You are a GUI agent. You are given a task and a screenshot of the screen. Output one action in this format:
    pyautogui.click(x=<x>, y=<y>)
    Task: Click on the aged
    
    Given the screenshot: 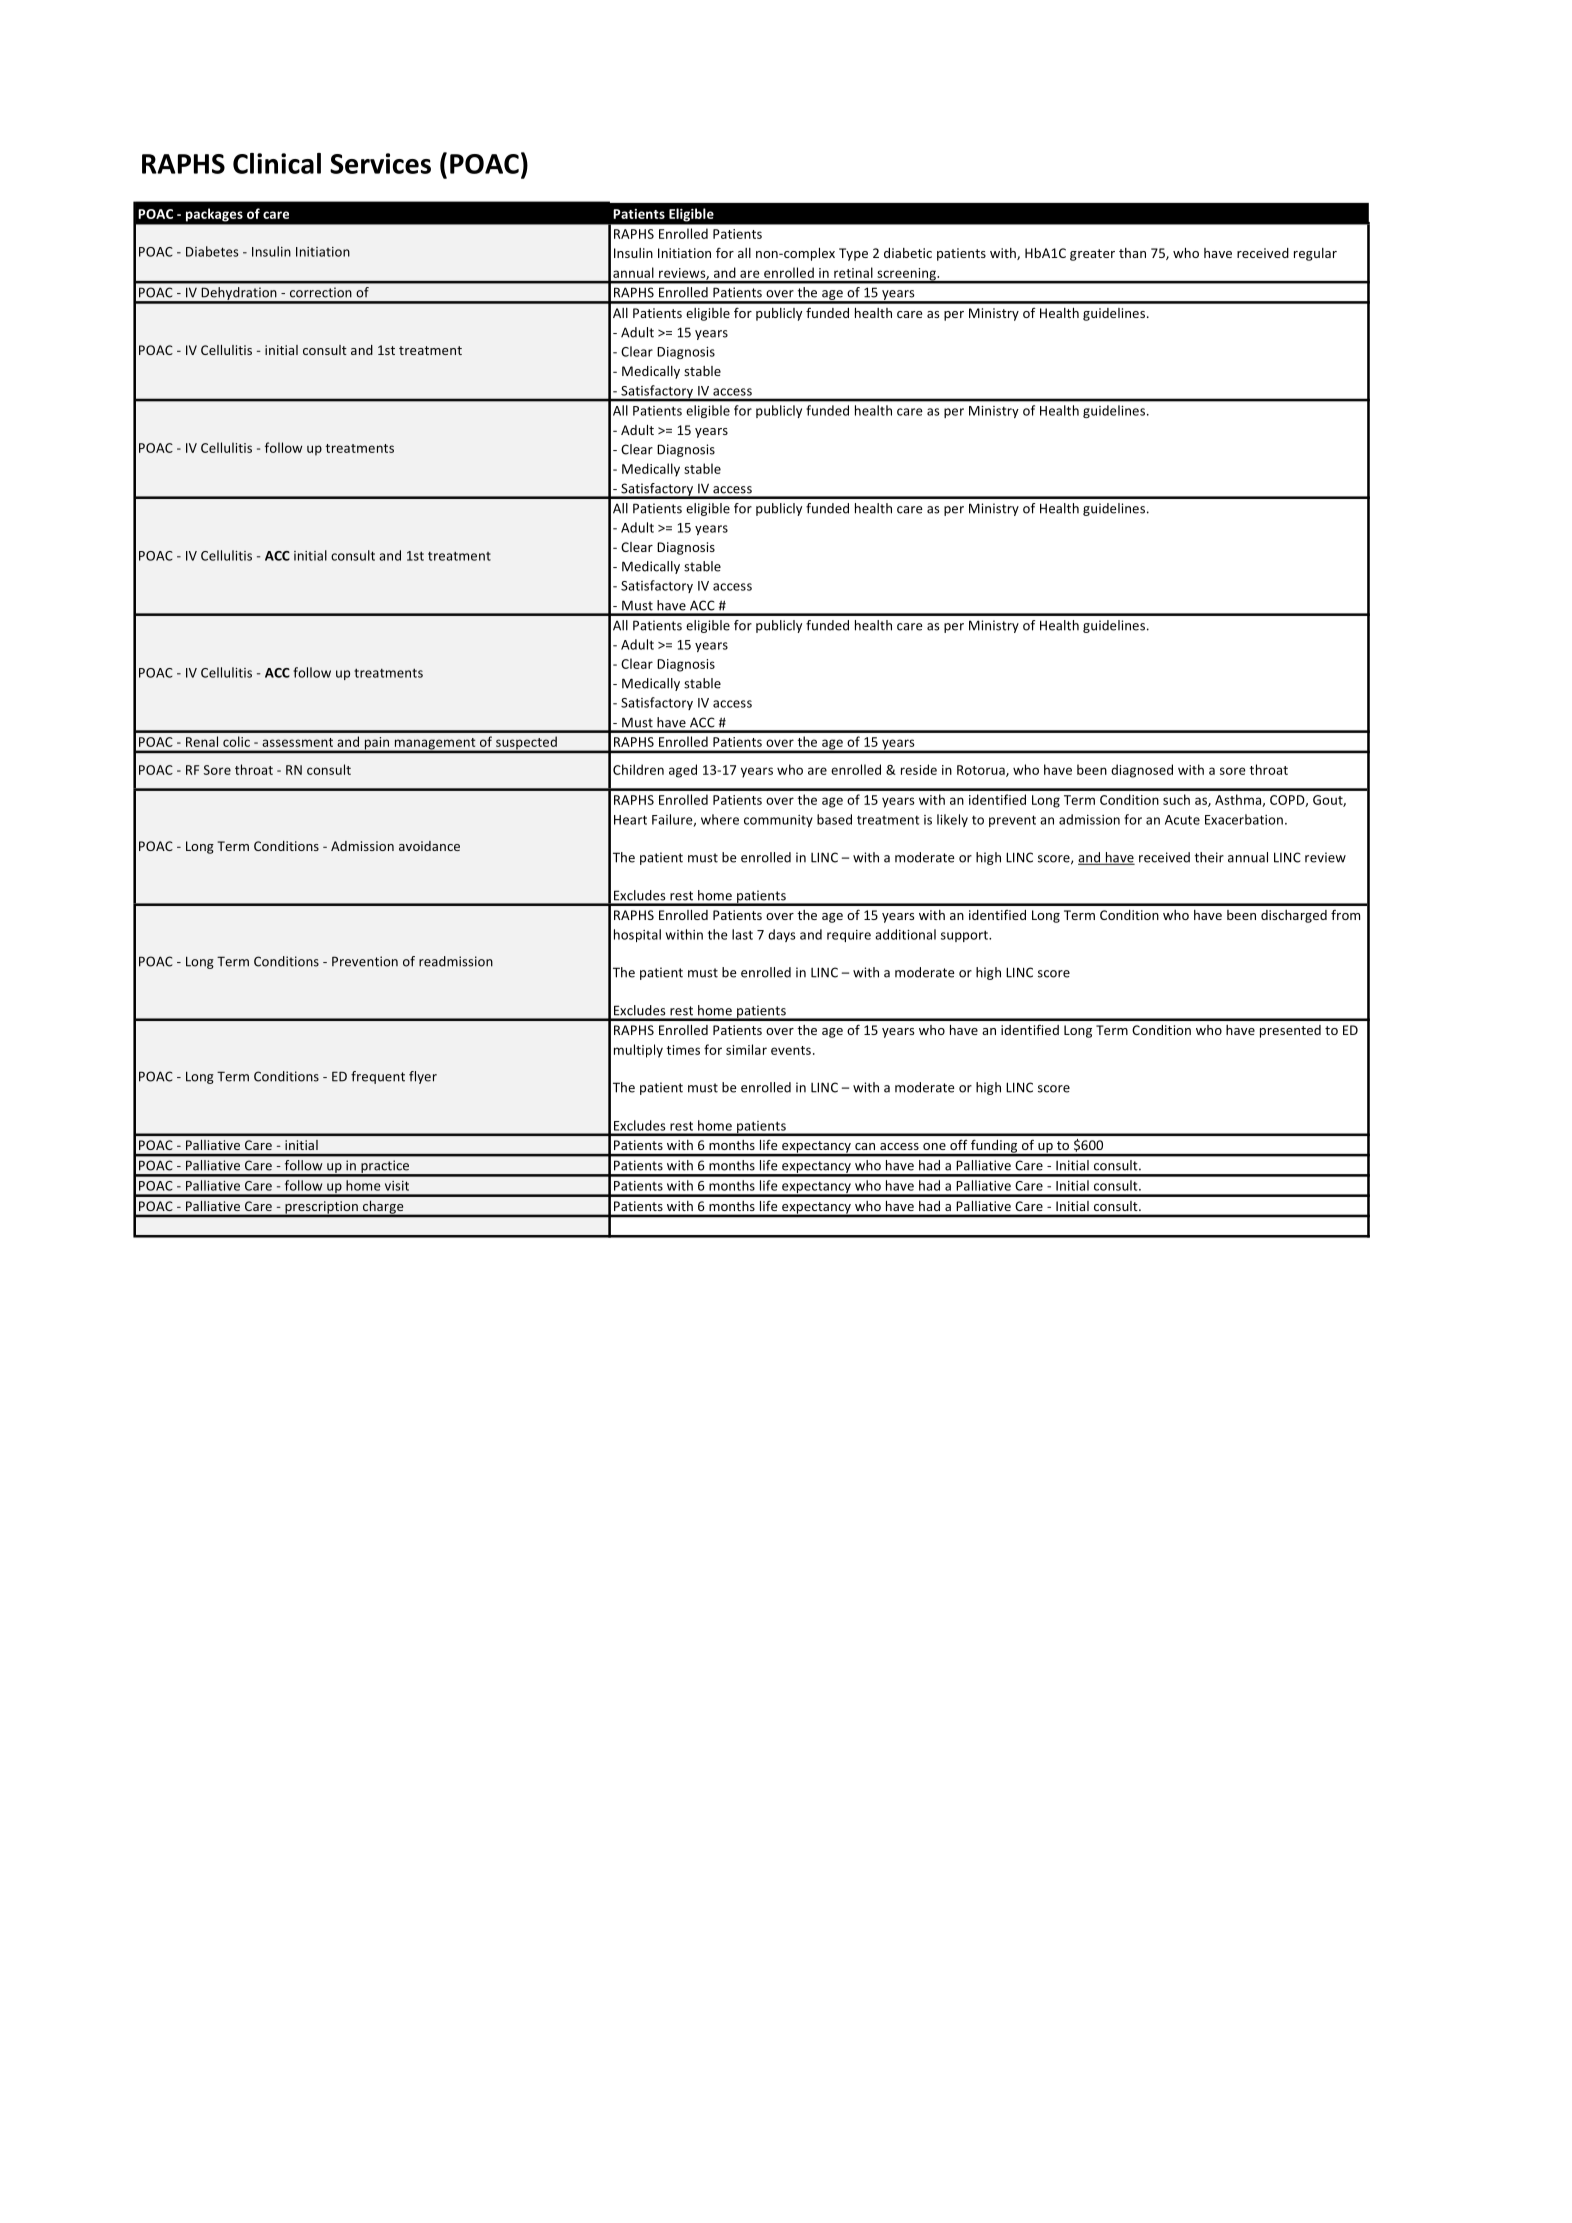 What is the action you would take?
    pyautogui.click(x=683, y=771)
